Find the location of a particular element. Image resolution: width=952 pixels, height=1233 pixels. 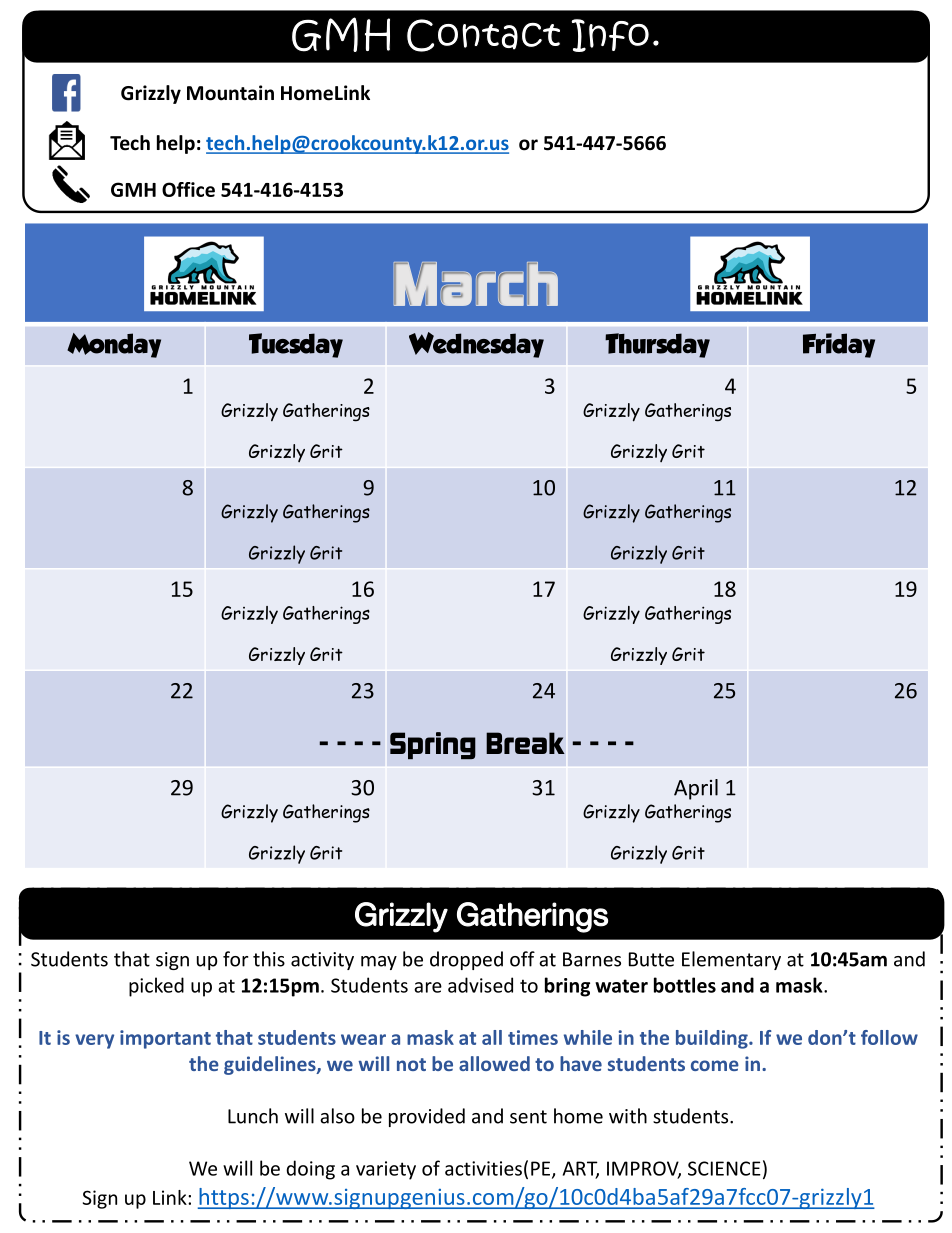

March is located at coordinates (476, 284).
